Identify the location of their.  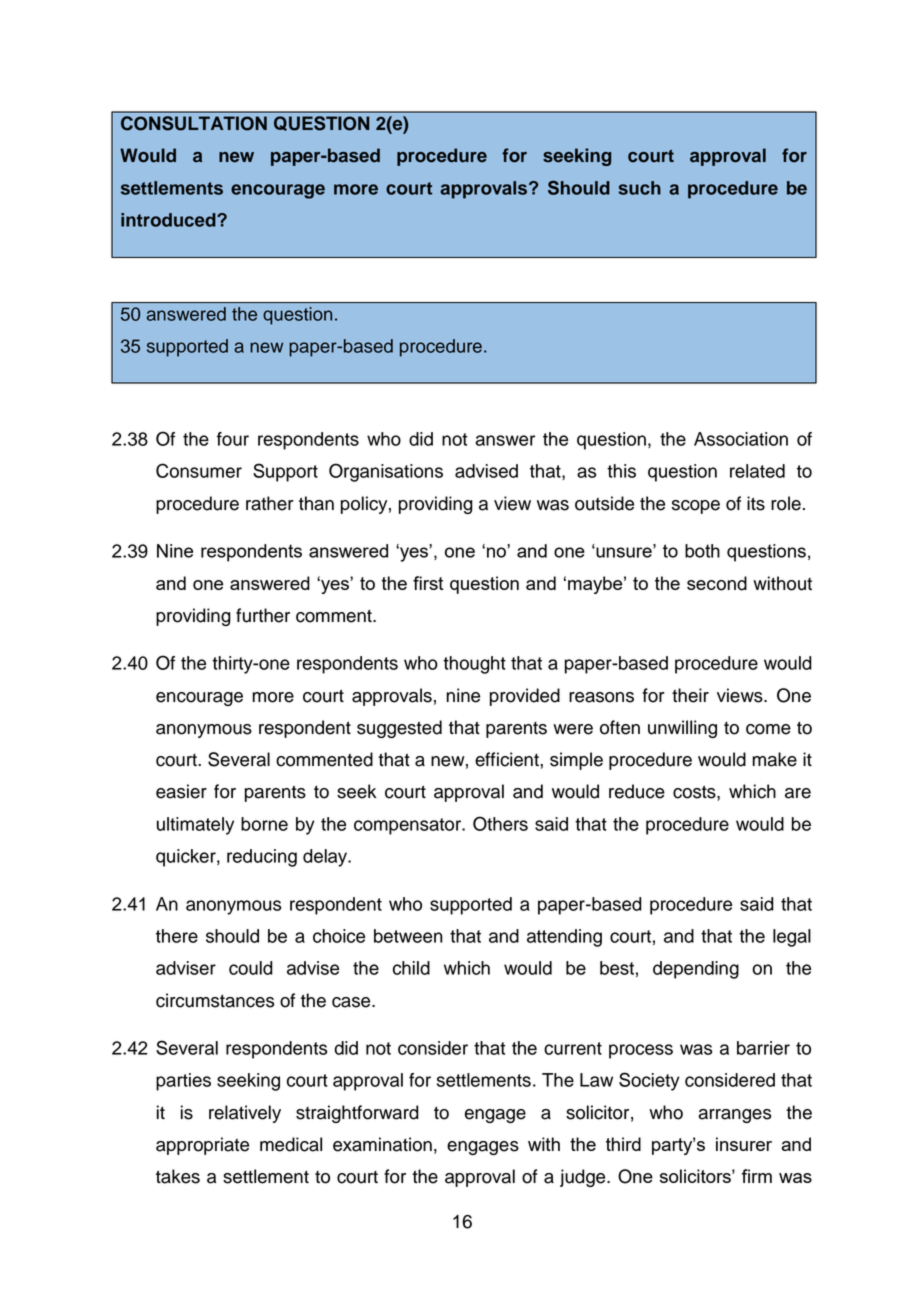
(690, 695).
